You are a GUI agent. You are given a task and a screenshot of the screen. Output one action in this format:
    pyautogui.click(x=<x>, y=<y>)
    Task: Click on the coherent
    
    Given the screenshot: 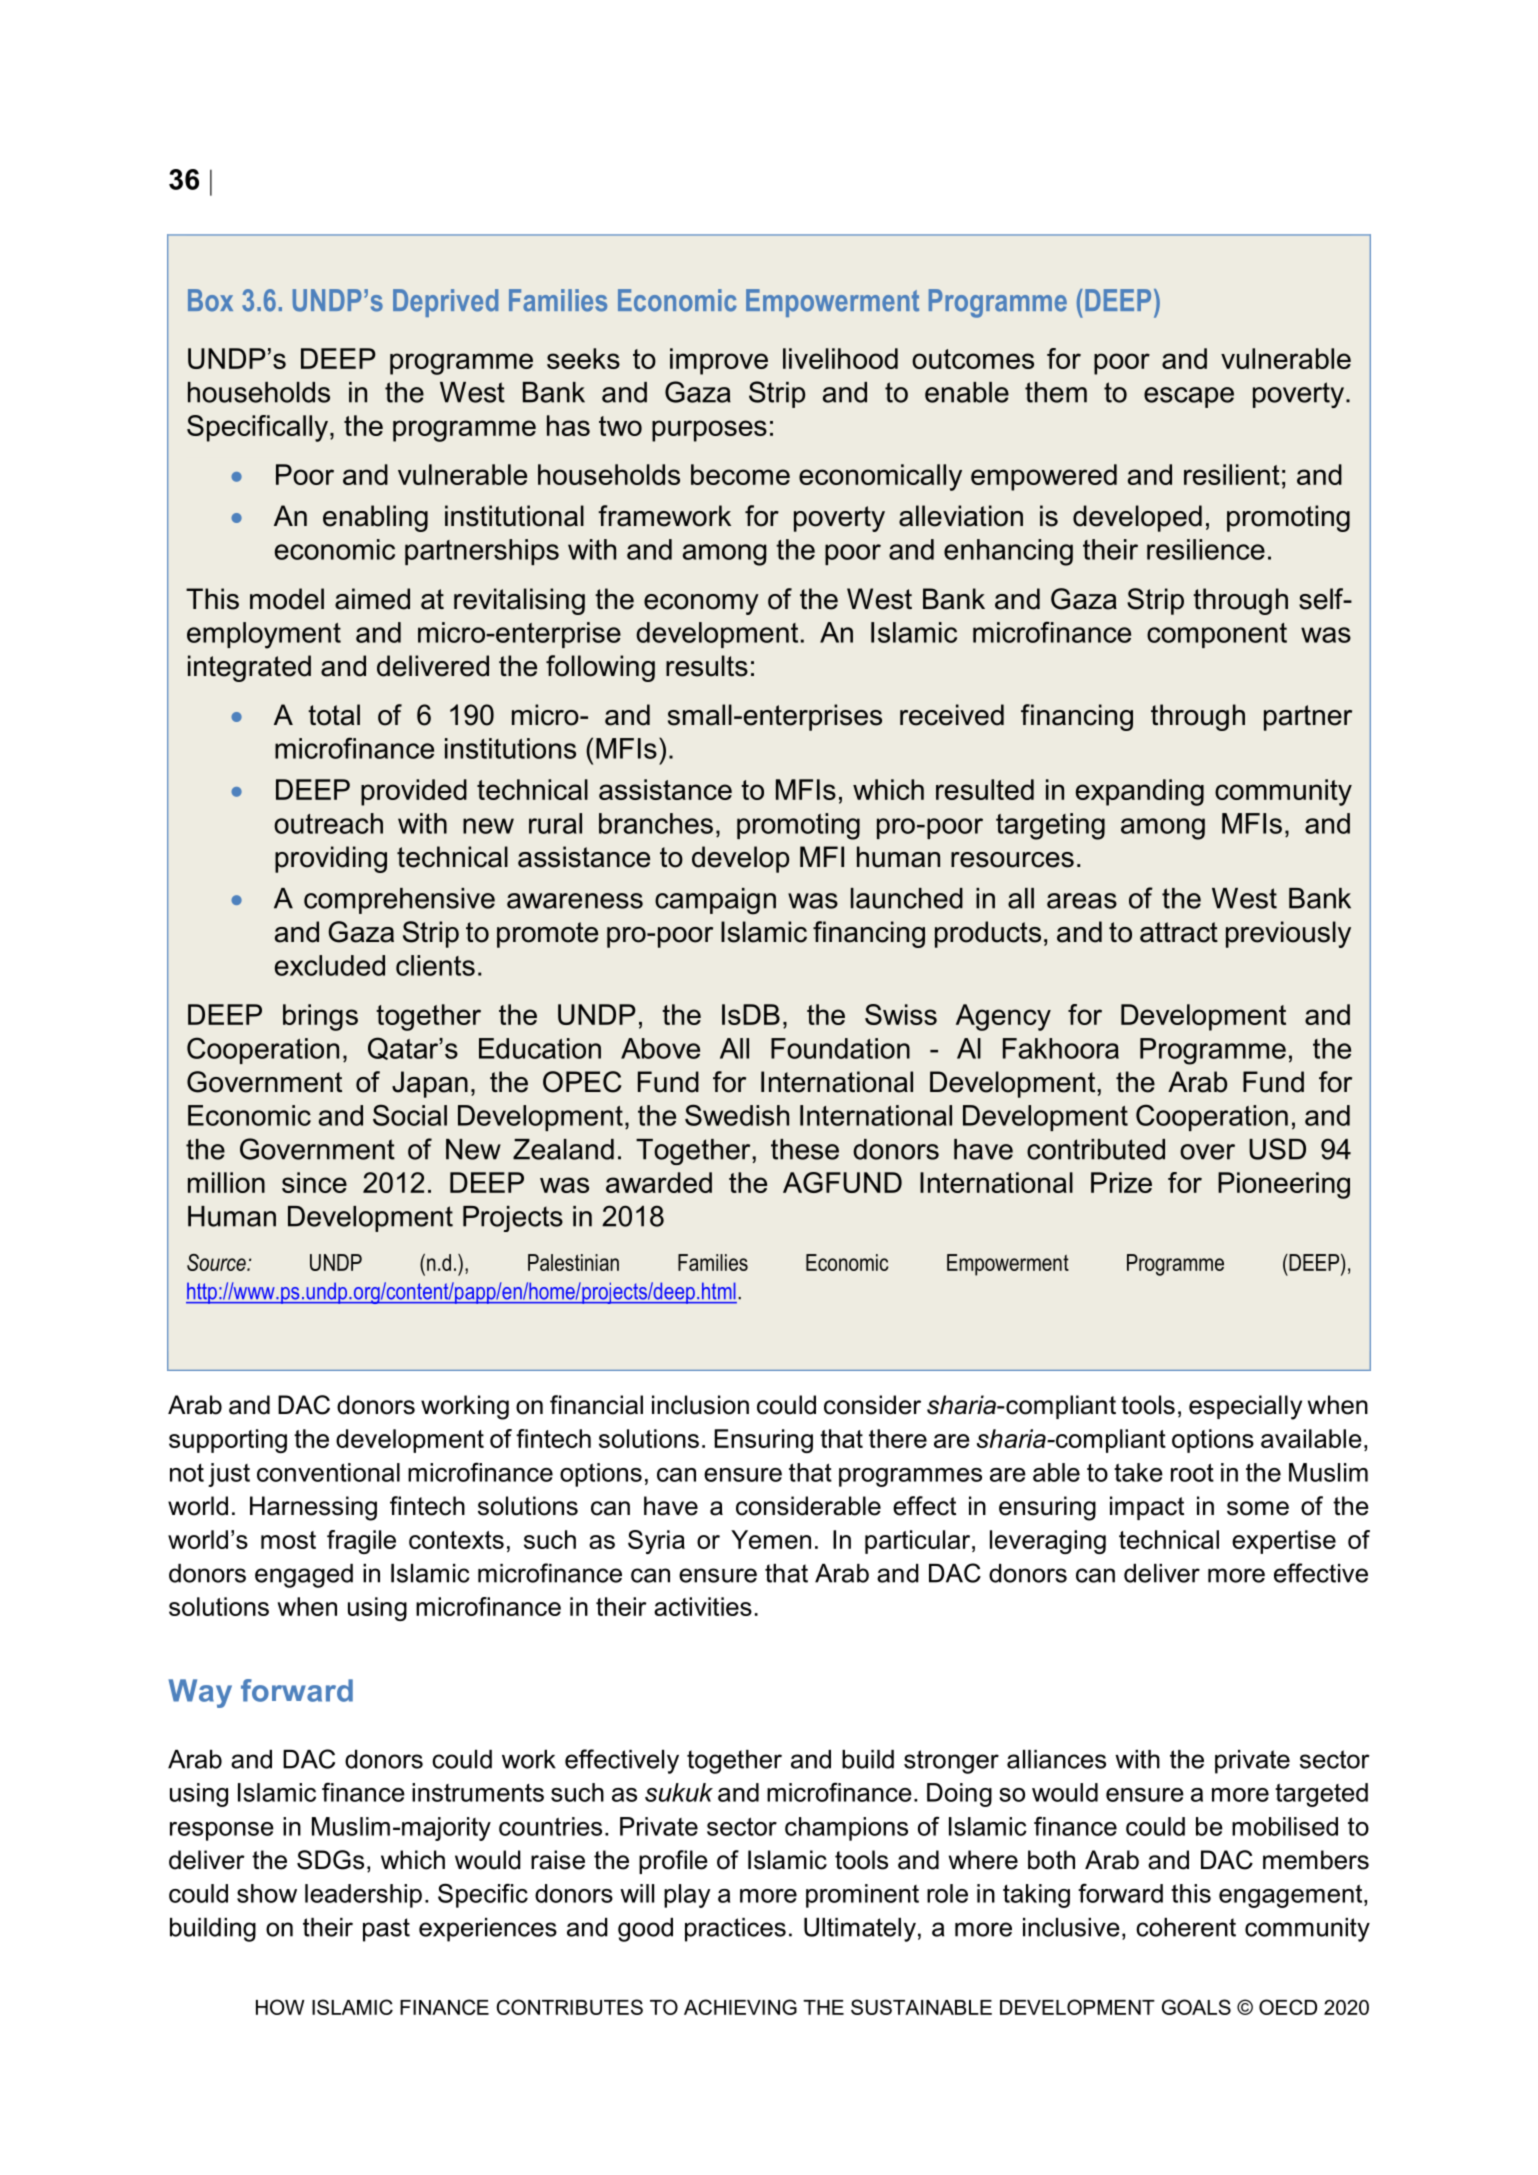 What is the action you would take?
    pyautogui.click(x=1186, y=1927)
